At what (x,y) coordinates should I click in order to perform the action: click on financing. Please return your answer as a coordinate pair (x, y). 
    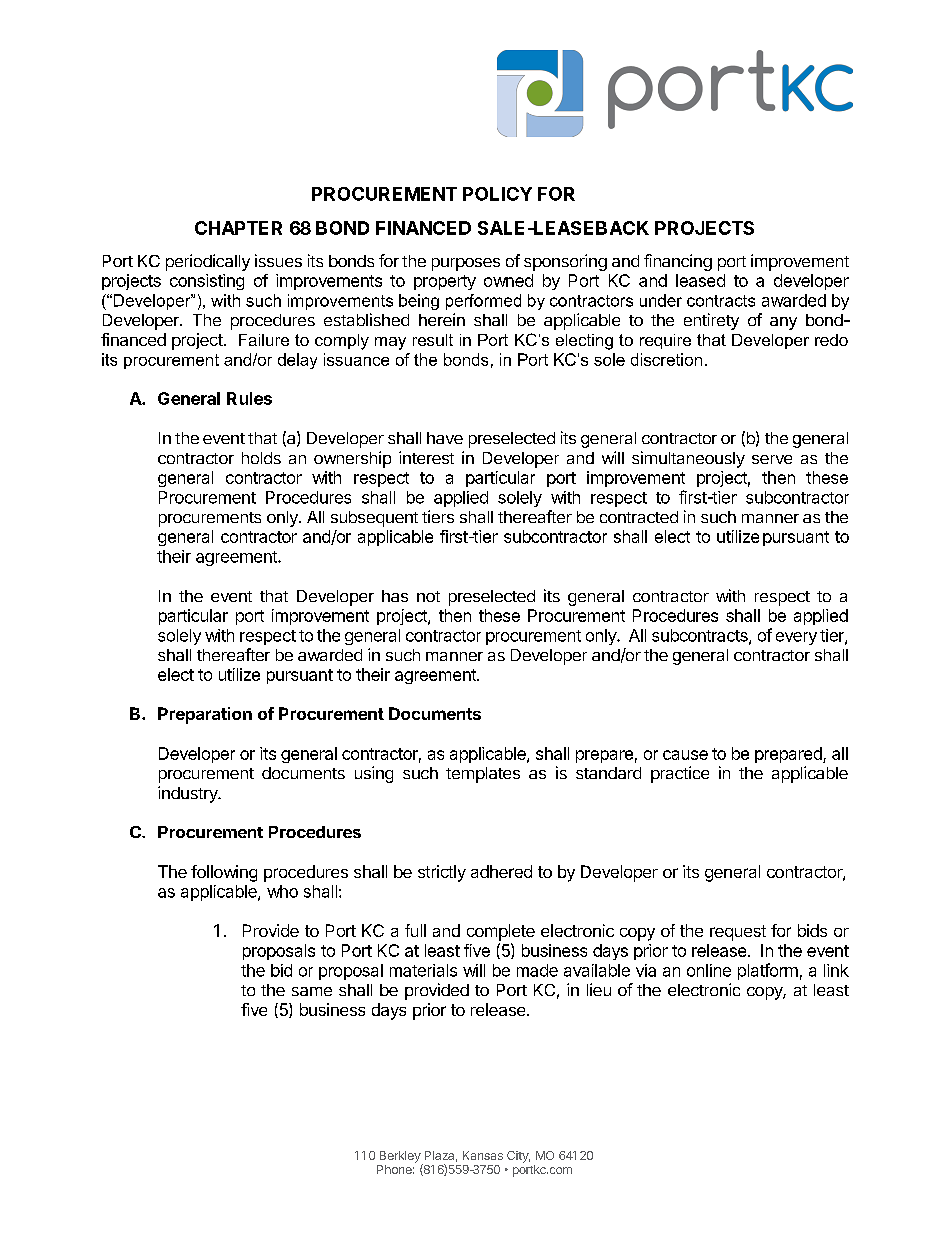
    Looking at the image, I should click on (678, 262).
